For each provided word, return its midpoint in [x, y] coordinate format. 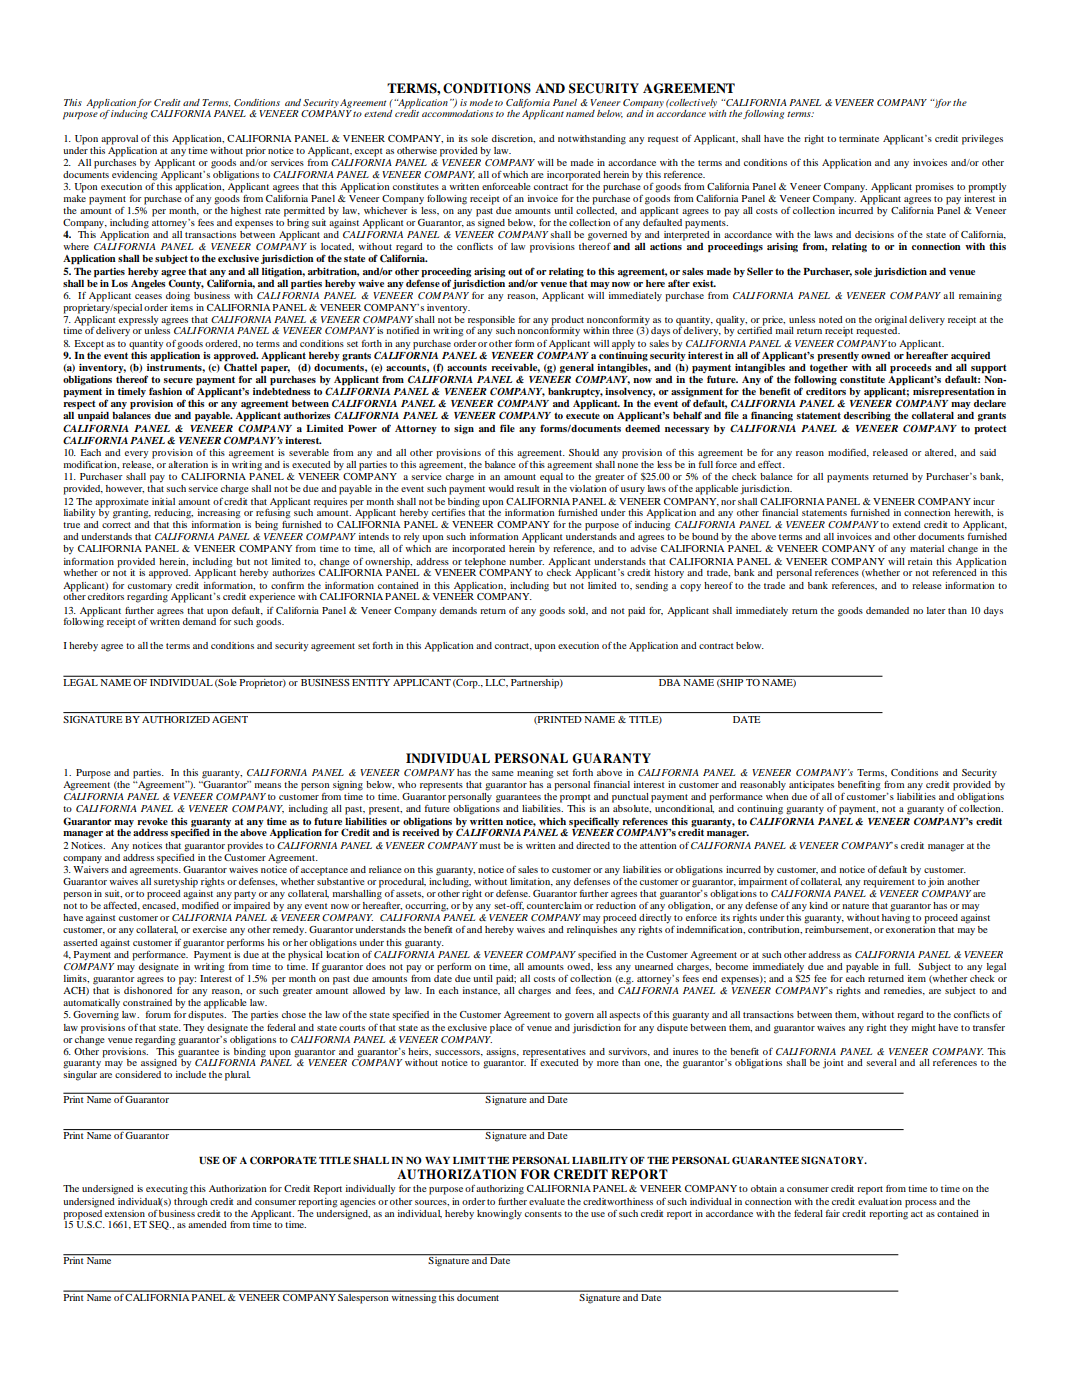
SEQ [160, 1225]
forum [158, 1014]
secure [178, 380]
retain [920, 561]
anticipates [811, 786]
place [501, 1029]
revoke [152, 821]
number [526, 561]
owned [875, 355]
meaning [535, 774]
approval [119, 140]
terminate [859, 138]
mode [481, 102]
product [567, 322]
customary [150, 587]
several [881, 1062]
